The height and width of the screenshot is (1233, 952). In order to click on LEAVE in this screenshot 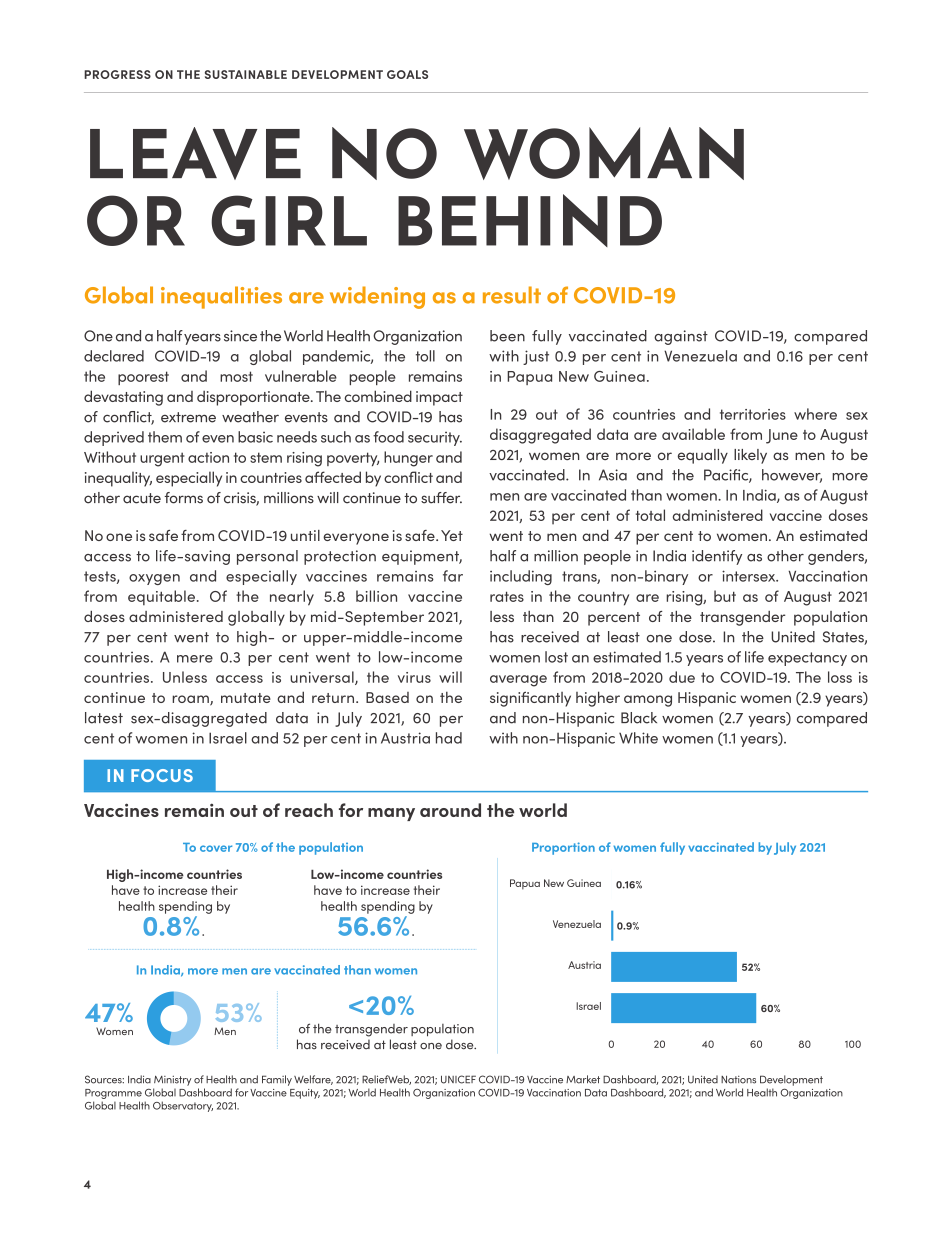, I will do `click(195, 153)`.
